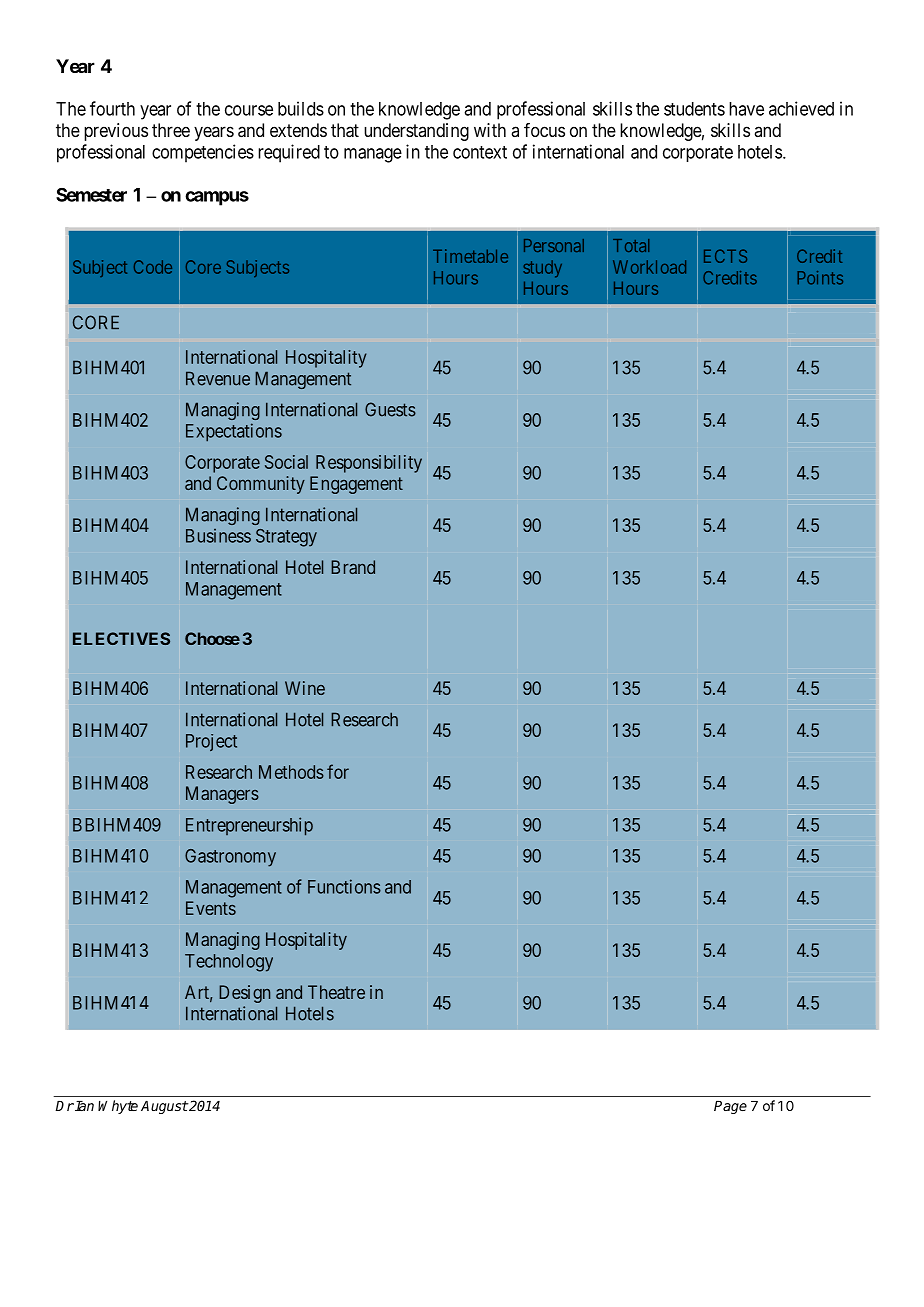  What do you see at coordinates (230, 858) in the image?
I see `Gastronomy` at bounding box center [230, 858].
